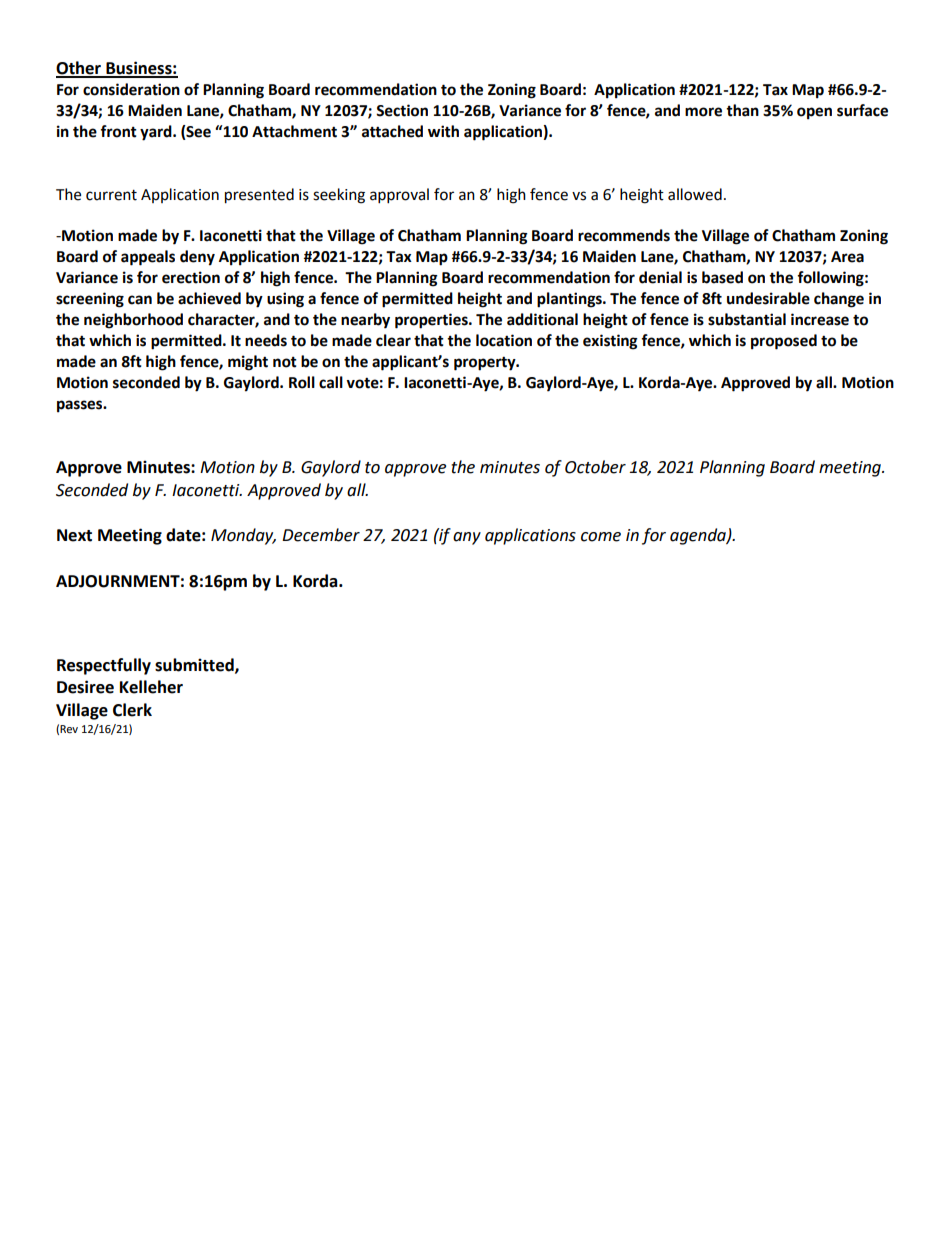 Image resolution: width=952 pixels, height=1233 pixels. Describe the element at coordinates (624, 235) in the screenshot. I see `recommends` at that location.
